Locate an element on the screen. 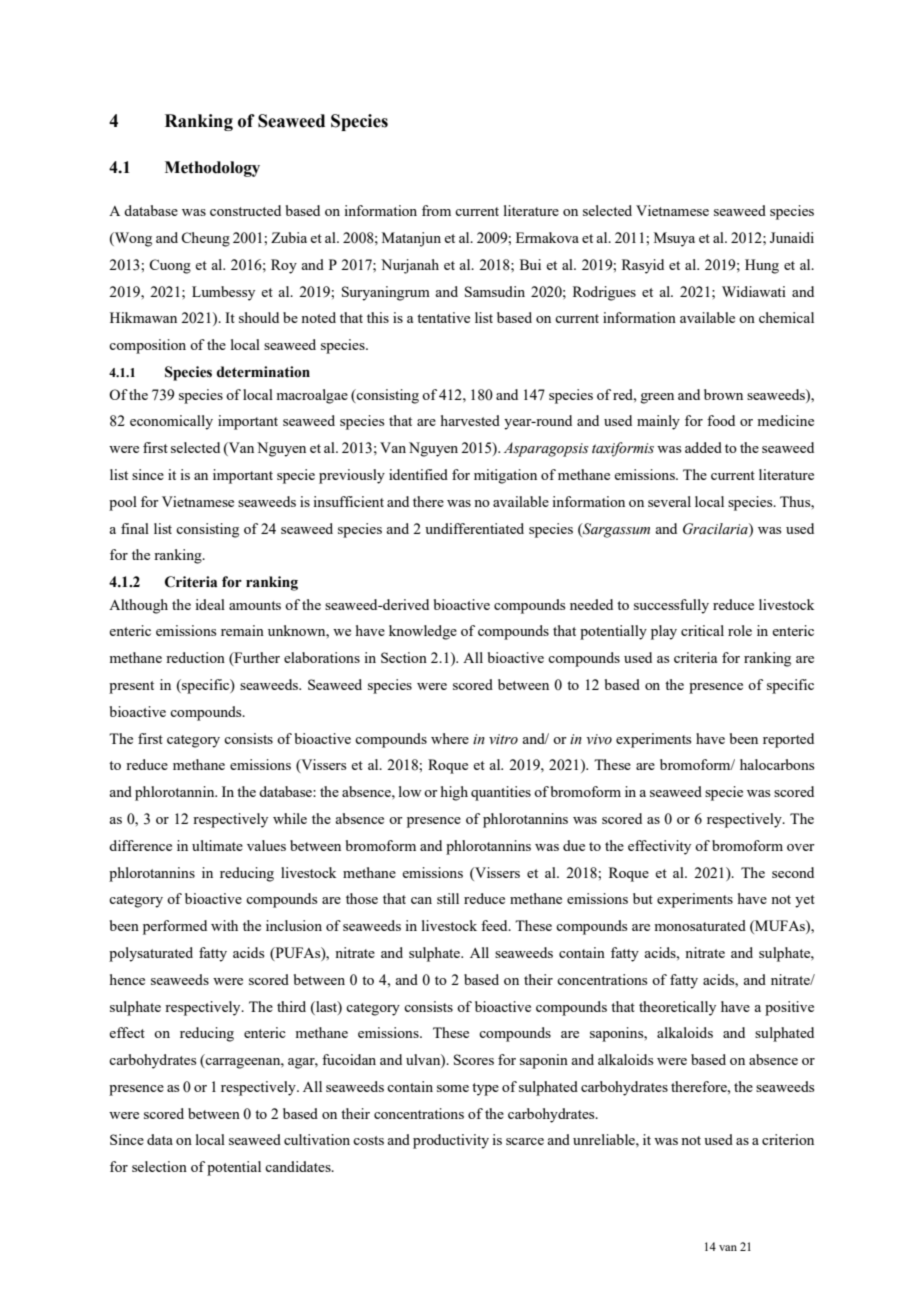 This screenshot has width=924, height=1308. reduction is located at coordinates (195, 657).
